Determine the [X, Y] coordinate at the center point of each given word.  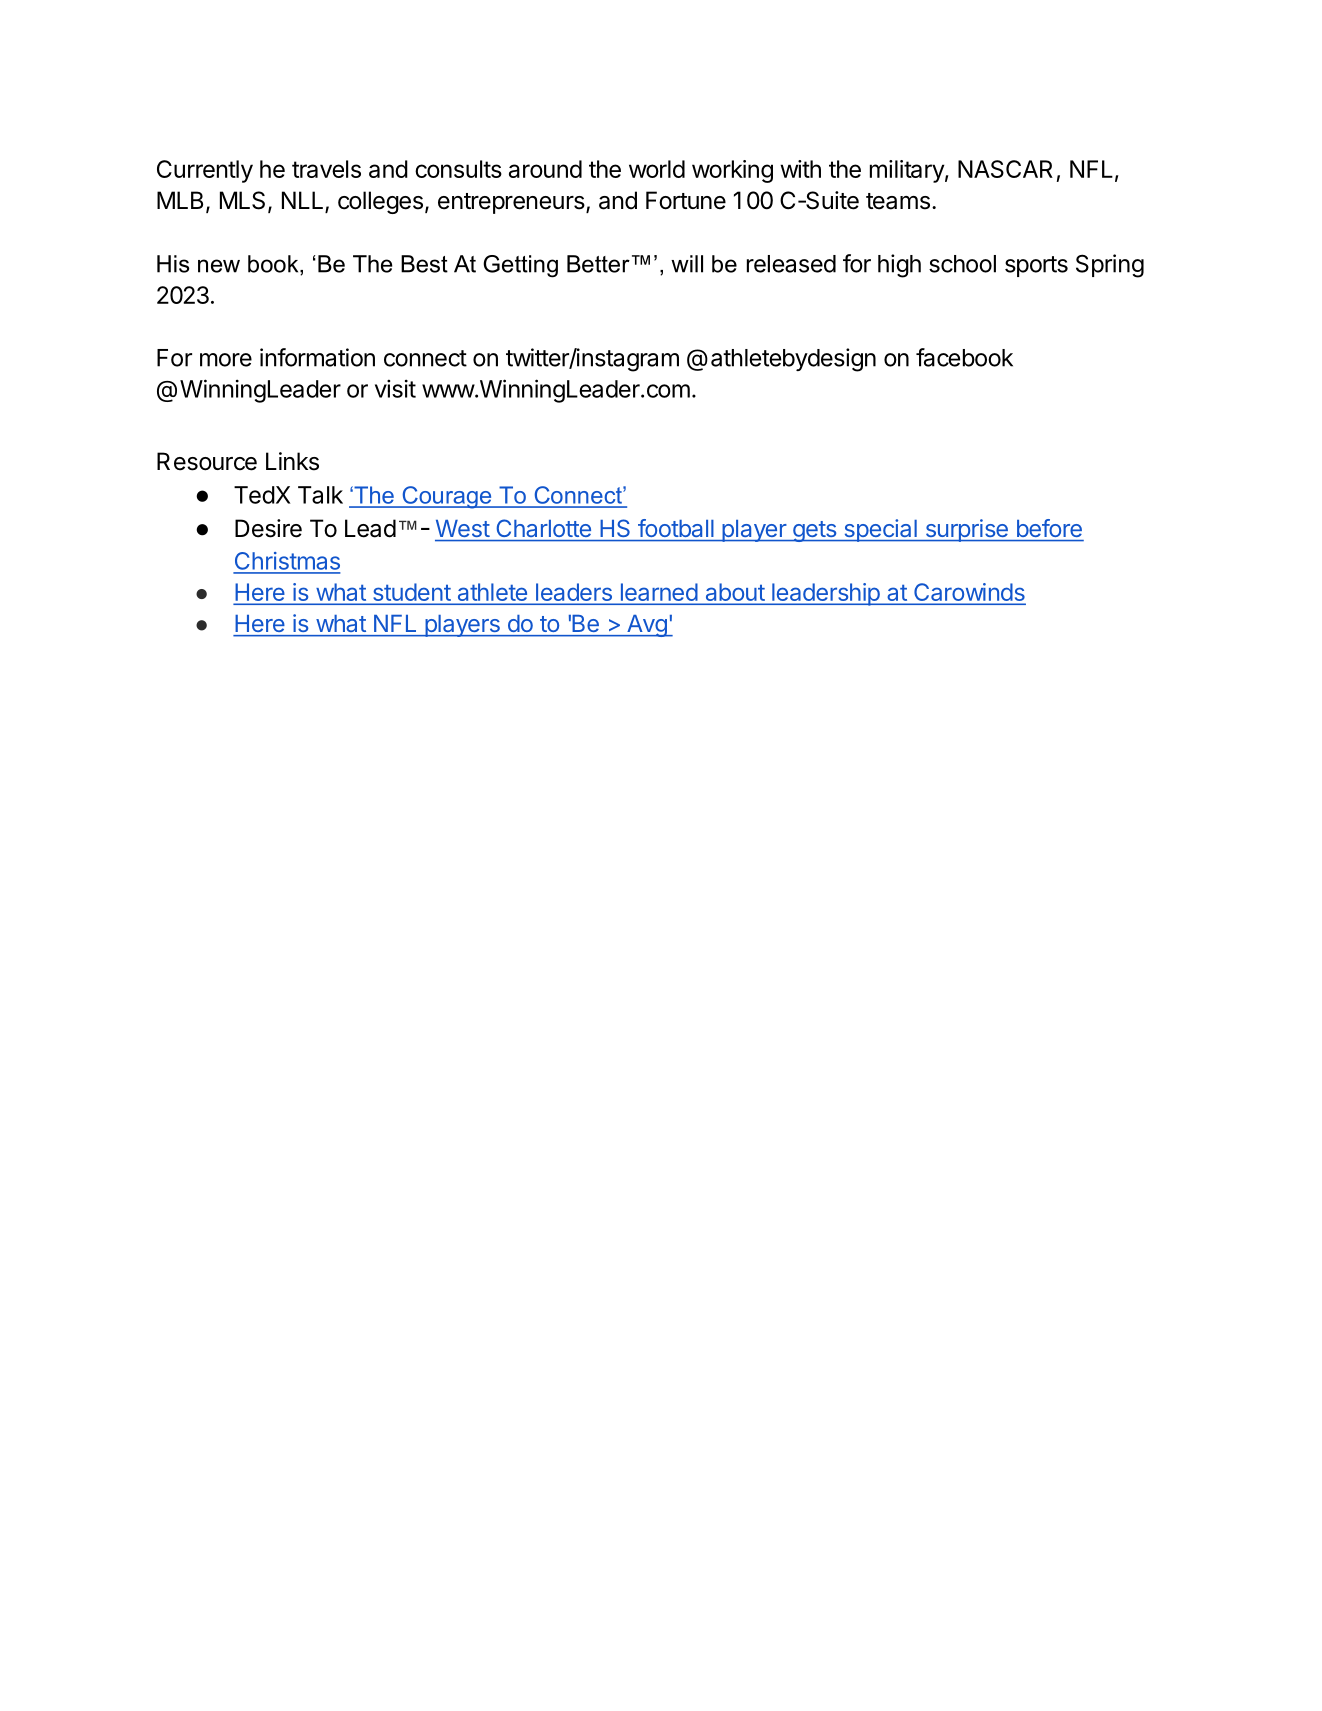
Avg [647, 626]
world [657, 169]
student [411, 593]
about [734, 593]
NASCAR [1005, 169]
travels [326, 169]
